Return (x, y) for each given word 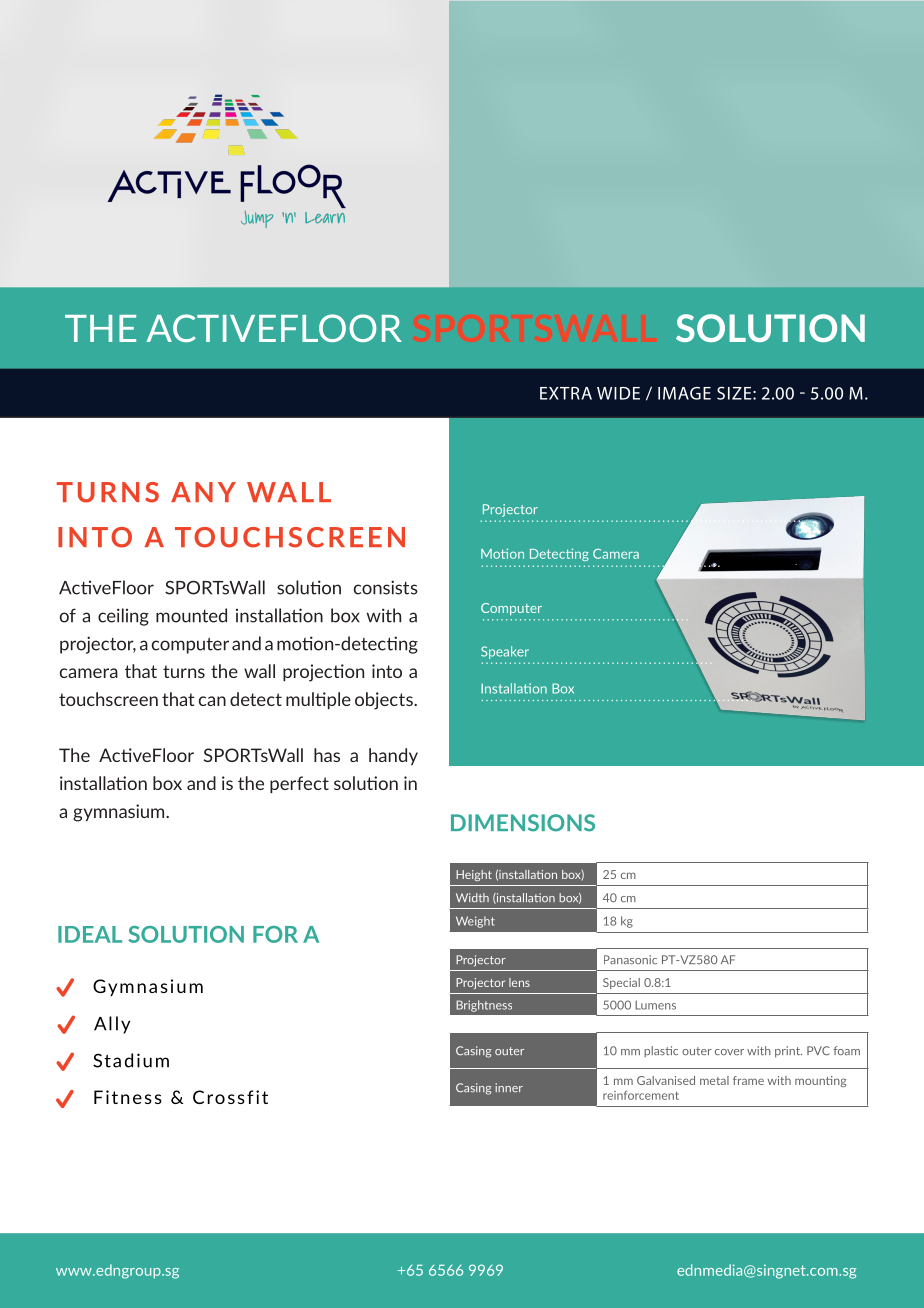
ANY (203, 492)
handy (393, 756)
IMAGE (684, 393)
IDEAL (90, 934)
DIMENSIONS (523, 823)
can (212, 701)
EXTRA (566, 393)
